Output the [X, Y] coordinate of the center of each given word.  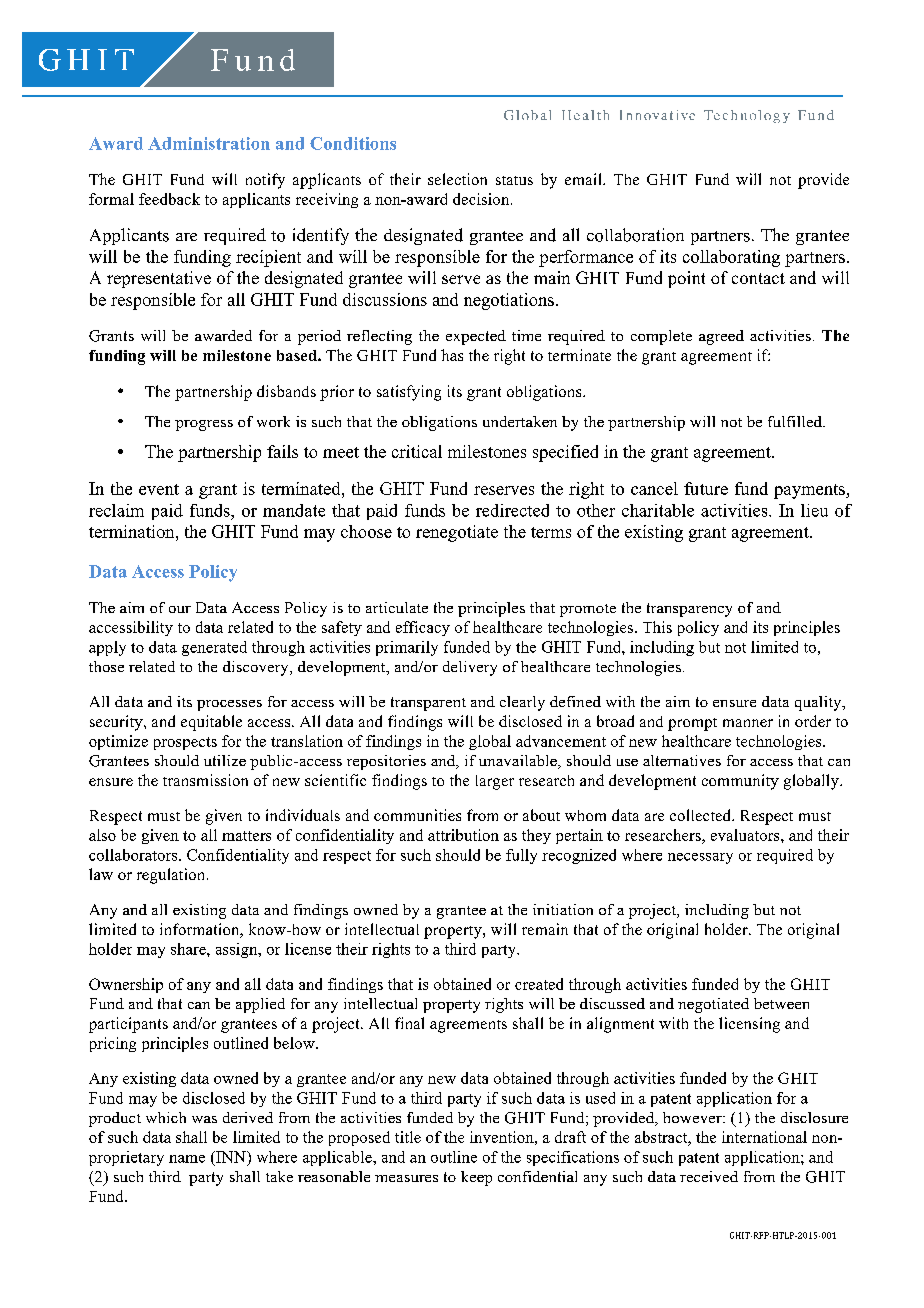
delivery [470, 668]
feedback [169, 199]
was [204, 1119]
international [764, 1137]
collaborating [731, 258]
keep [476, 1178]
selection [457, 179]
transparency [689, 610]
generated [214, 648]
